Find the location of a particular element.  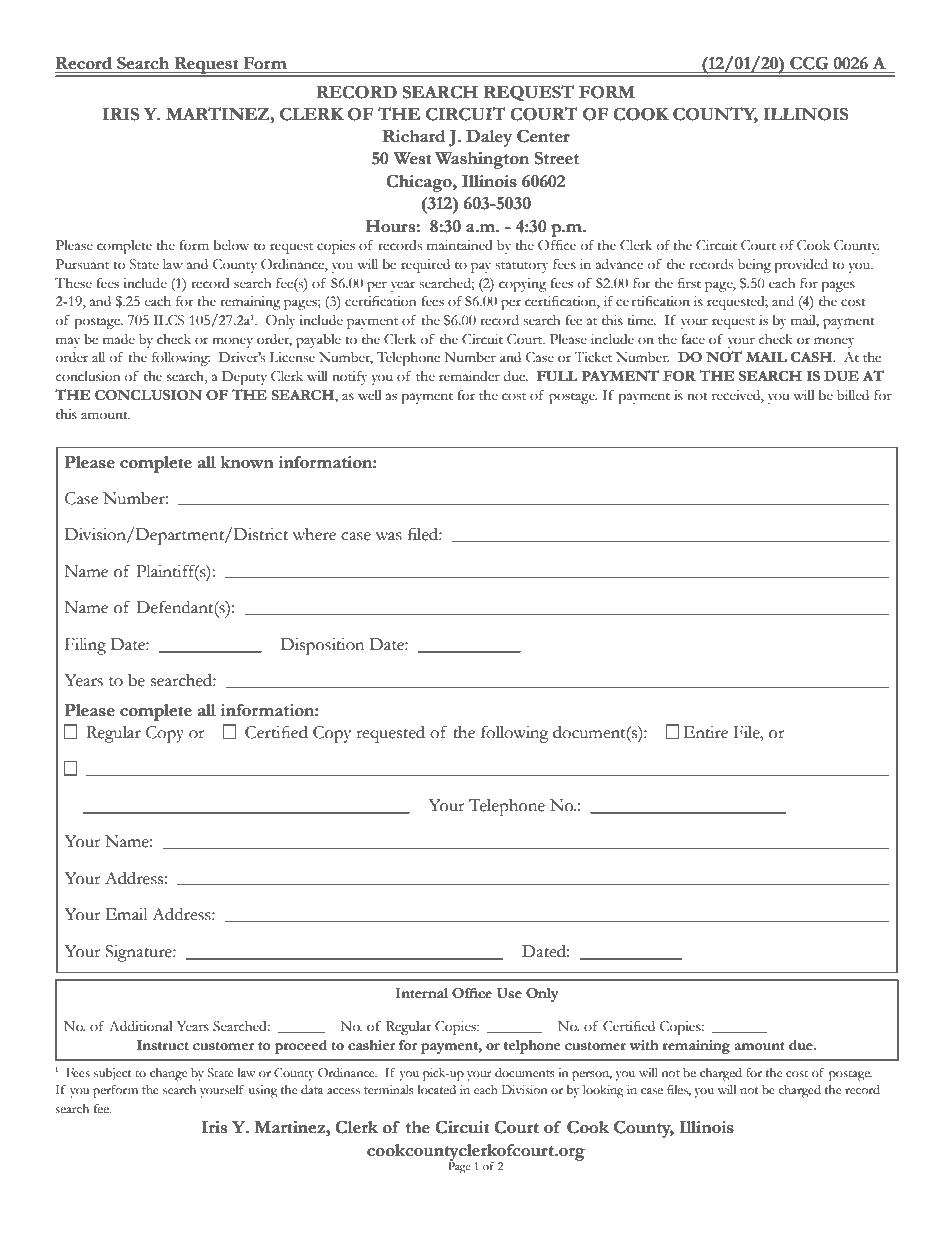

being is located at coordinates (754, 266).
